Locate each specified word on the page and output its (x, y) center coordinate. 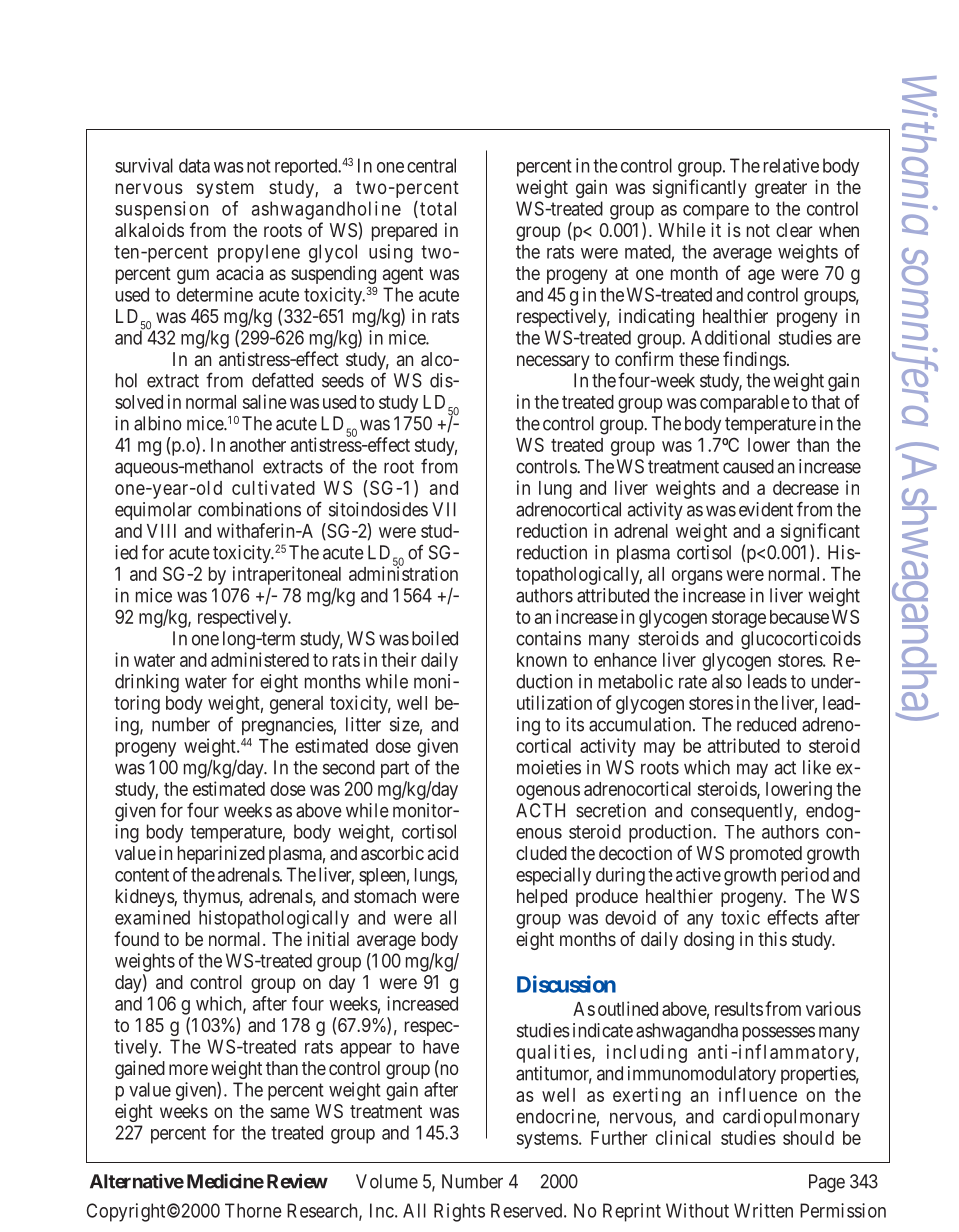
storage (739, 619)
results (739, 1009)
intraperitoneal (287, 575)
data (194, 165)
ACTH (540, 810)
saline (265, 401)
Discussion (566, 984)
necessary (553, 362)
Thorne (253, 1210)
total (438, 208)
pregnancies (288, 726)
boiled (435, 638)
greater (781, 189)
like (817, 767)
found (136, 938)
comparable (745, 404)
